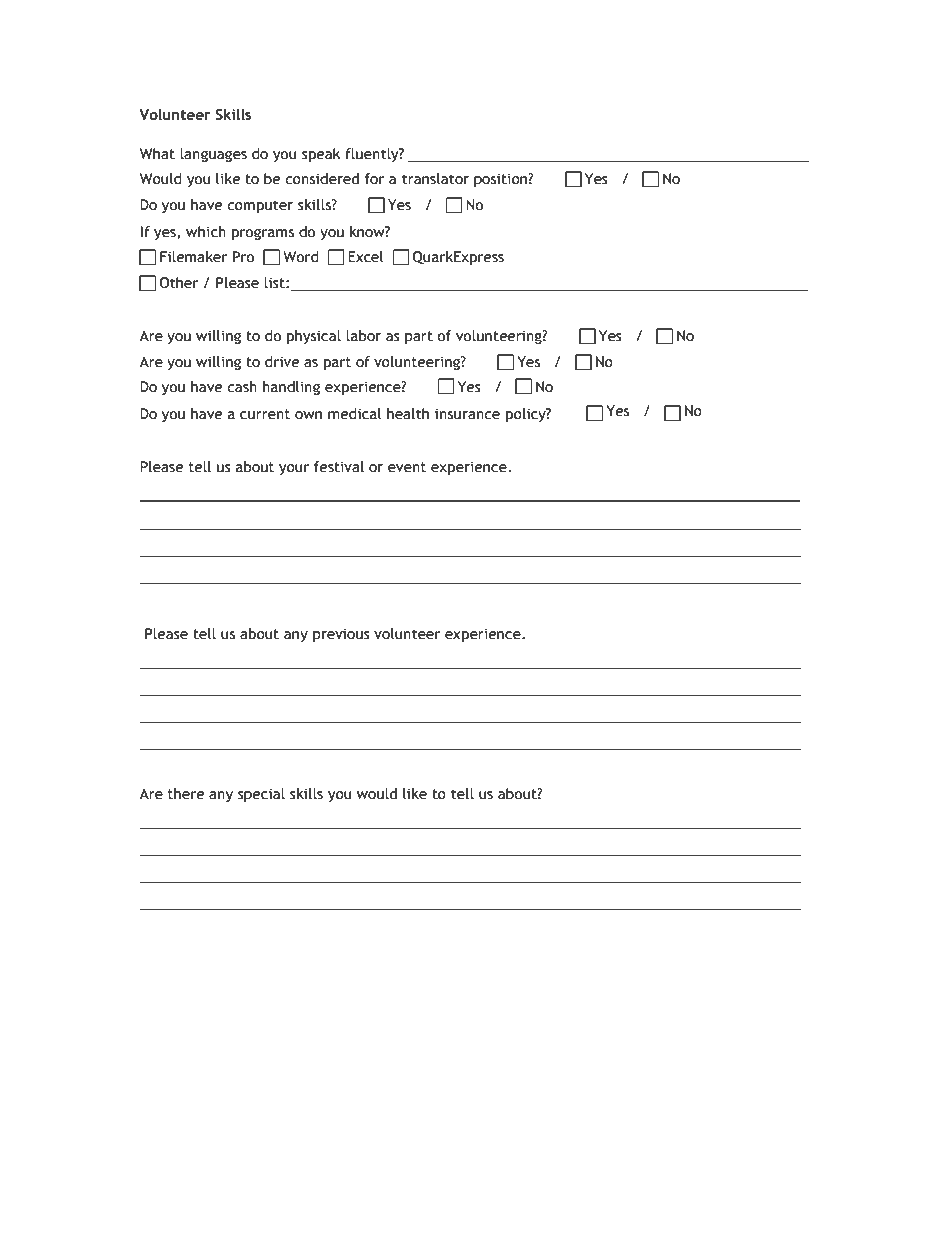 The image size is (952, 1233). What do you see at coordinates (179, 283) in the document?
I see `Other` at bounding box center [179, 283].
